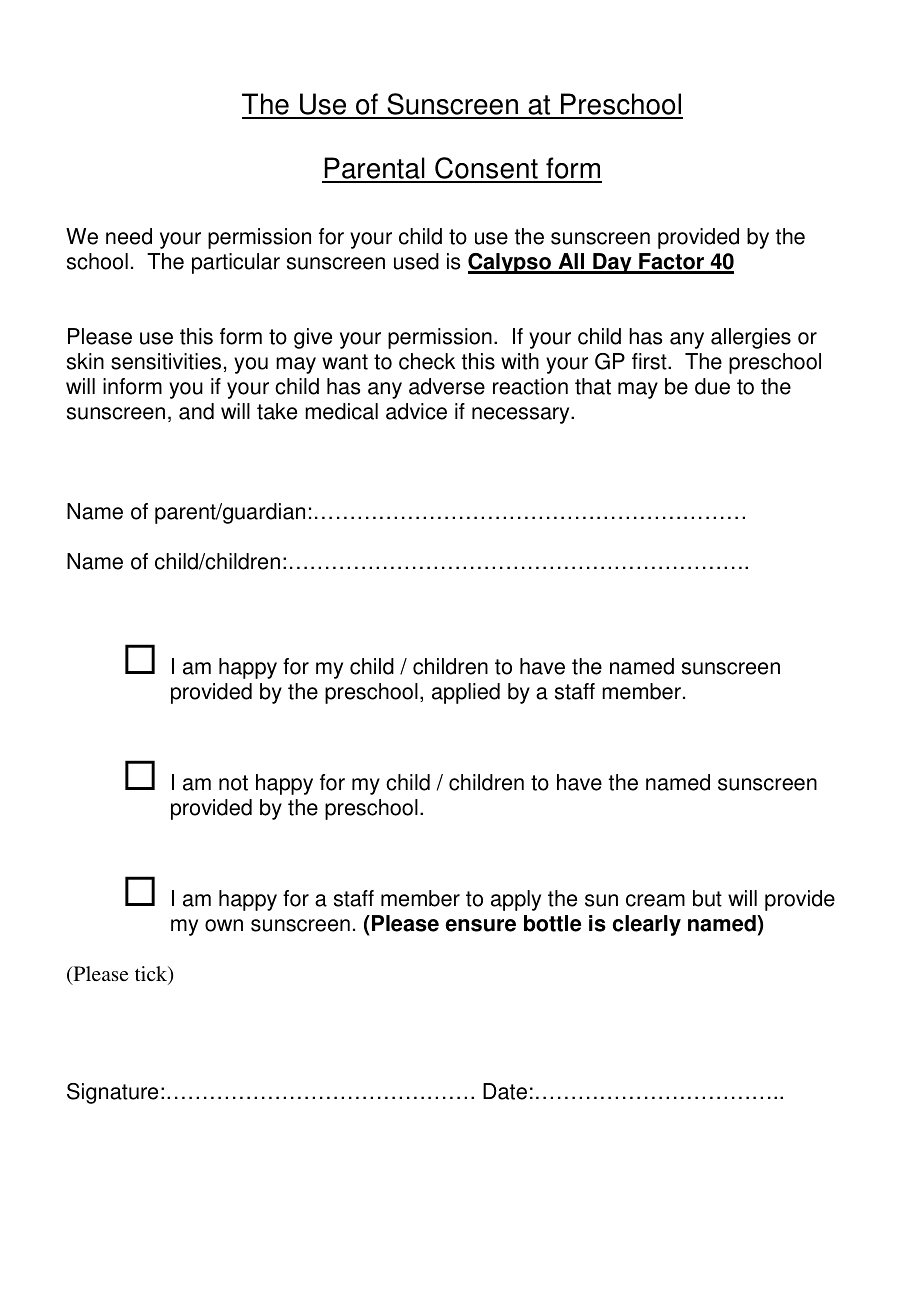 This image has width=924, height=1308. I want to click on take, so click(277, 411).
